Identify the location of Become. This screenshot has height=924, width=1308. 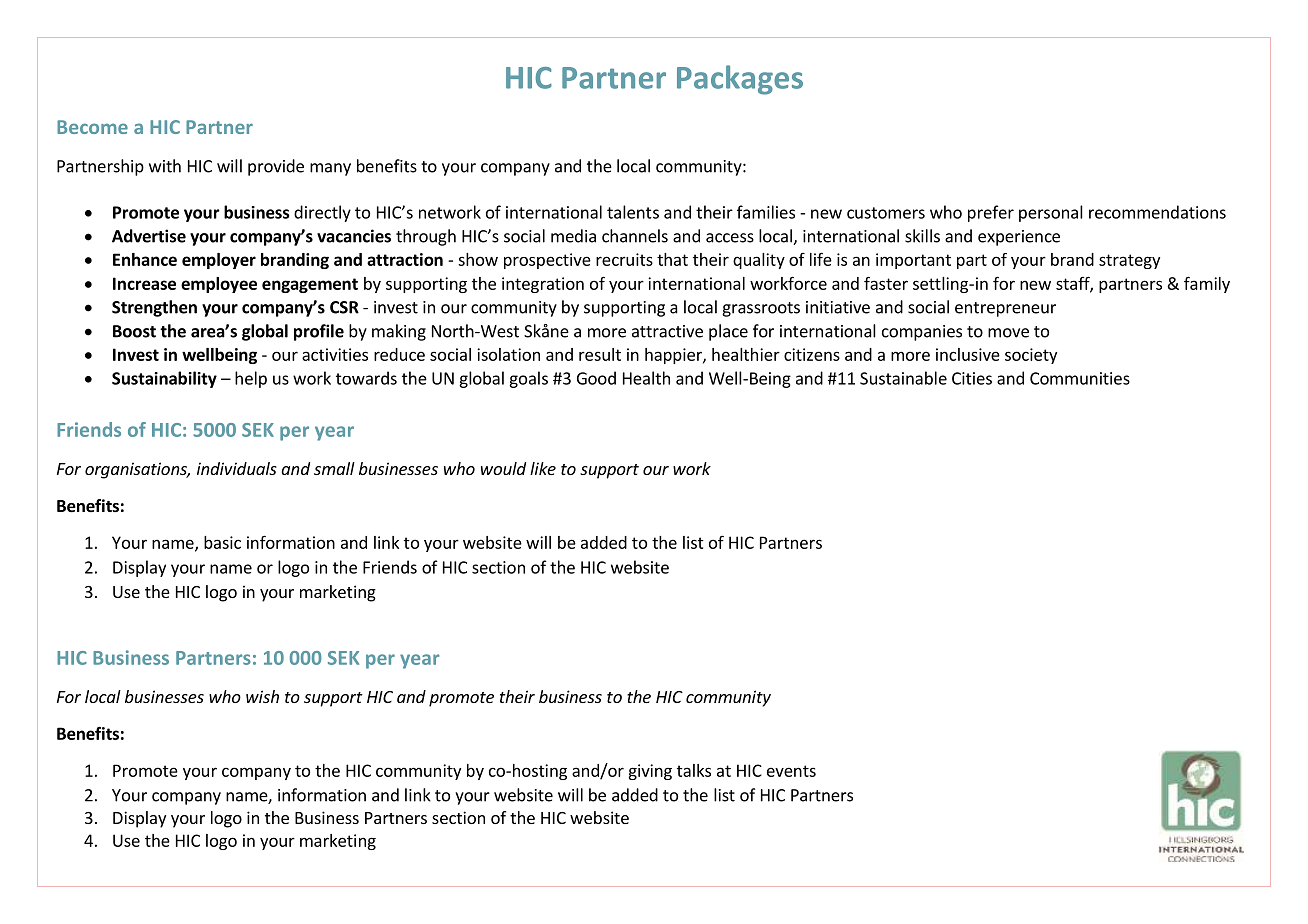
(92, 127).
